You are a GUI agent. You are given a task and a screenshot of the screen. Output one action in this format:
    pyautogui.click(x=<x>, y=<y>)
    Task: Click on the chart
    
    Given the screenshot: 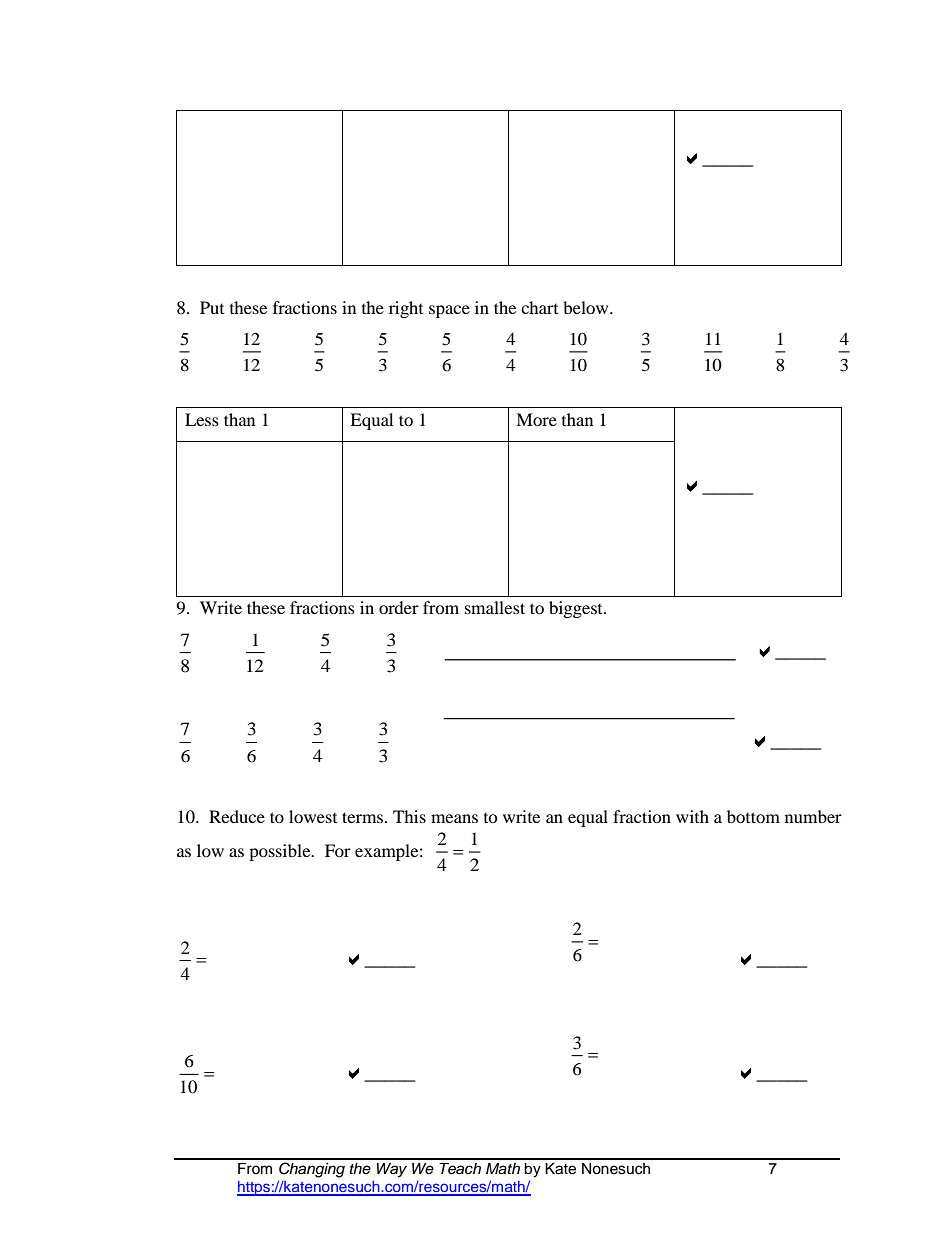 What is the action you would take?
    pyautogui.click(x=539, y=307)
